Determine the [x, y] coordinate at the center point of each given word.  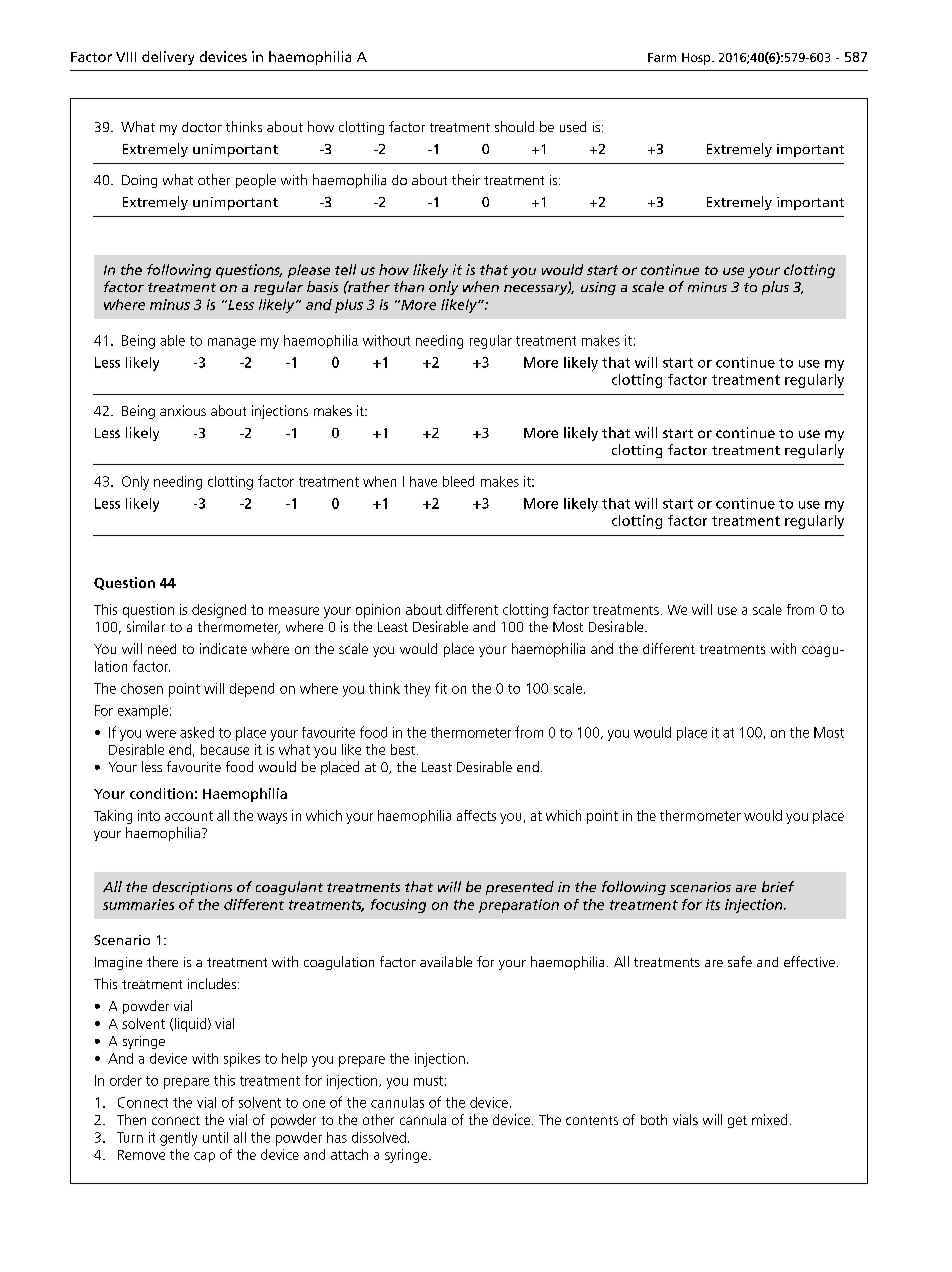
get [737, 1122]
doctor [202, 127]
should [514, 126]
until [215, 1137]
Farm [662, 57]
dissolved [379, 1137]
